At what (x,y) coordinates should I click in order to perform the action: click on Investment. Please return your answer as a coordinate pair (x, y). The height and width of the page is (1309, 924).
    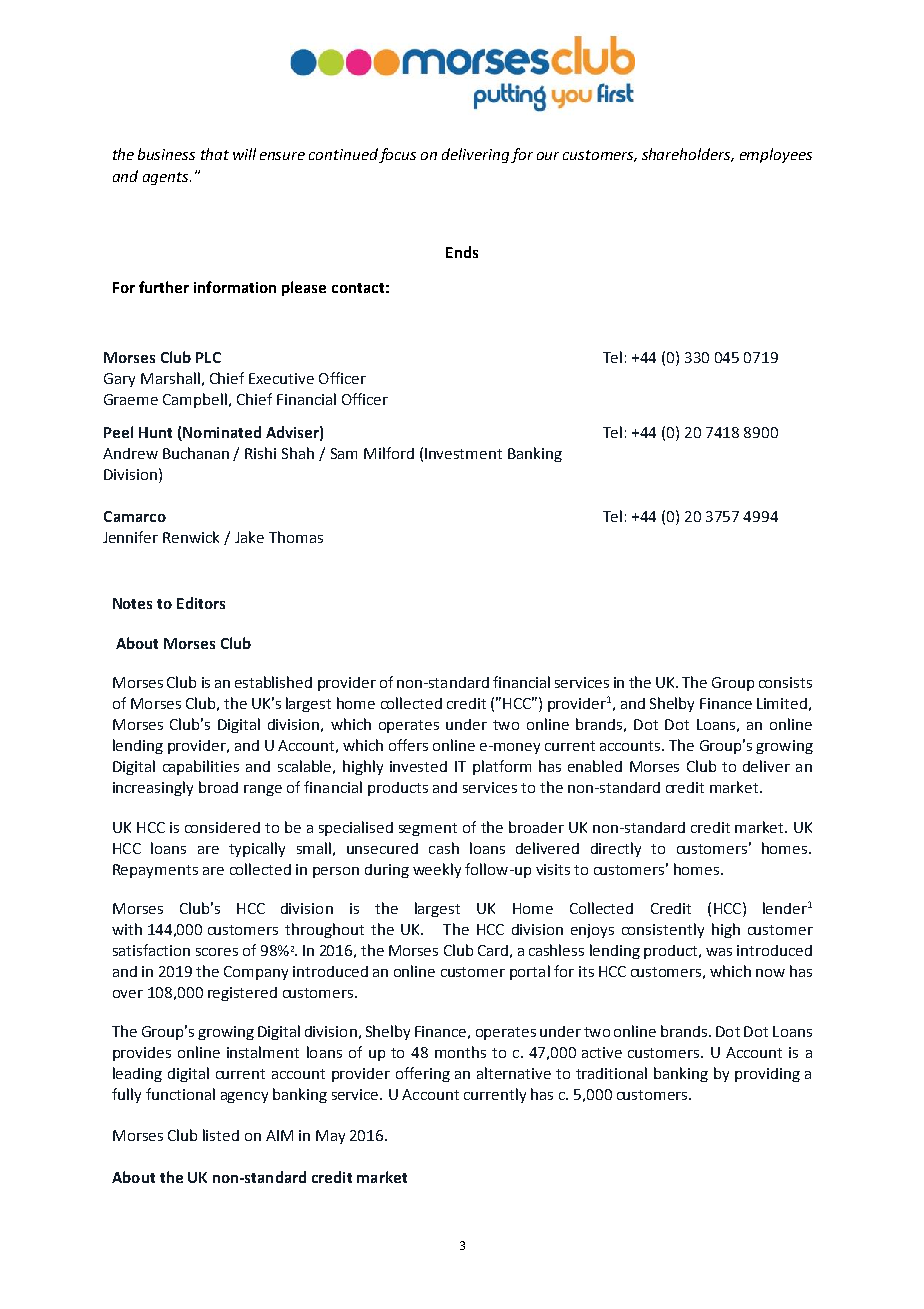
    Looking at the image, I should click on (463, 453).
